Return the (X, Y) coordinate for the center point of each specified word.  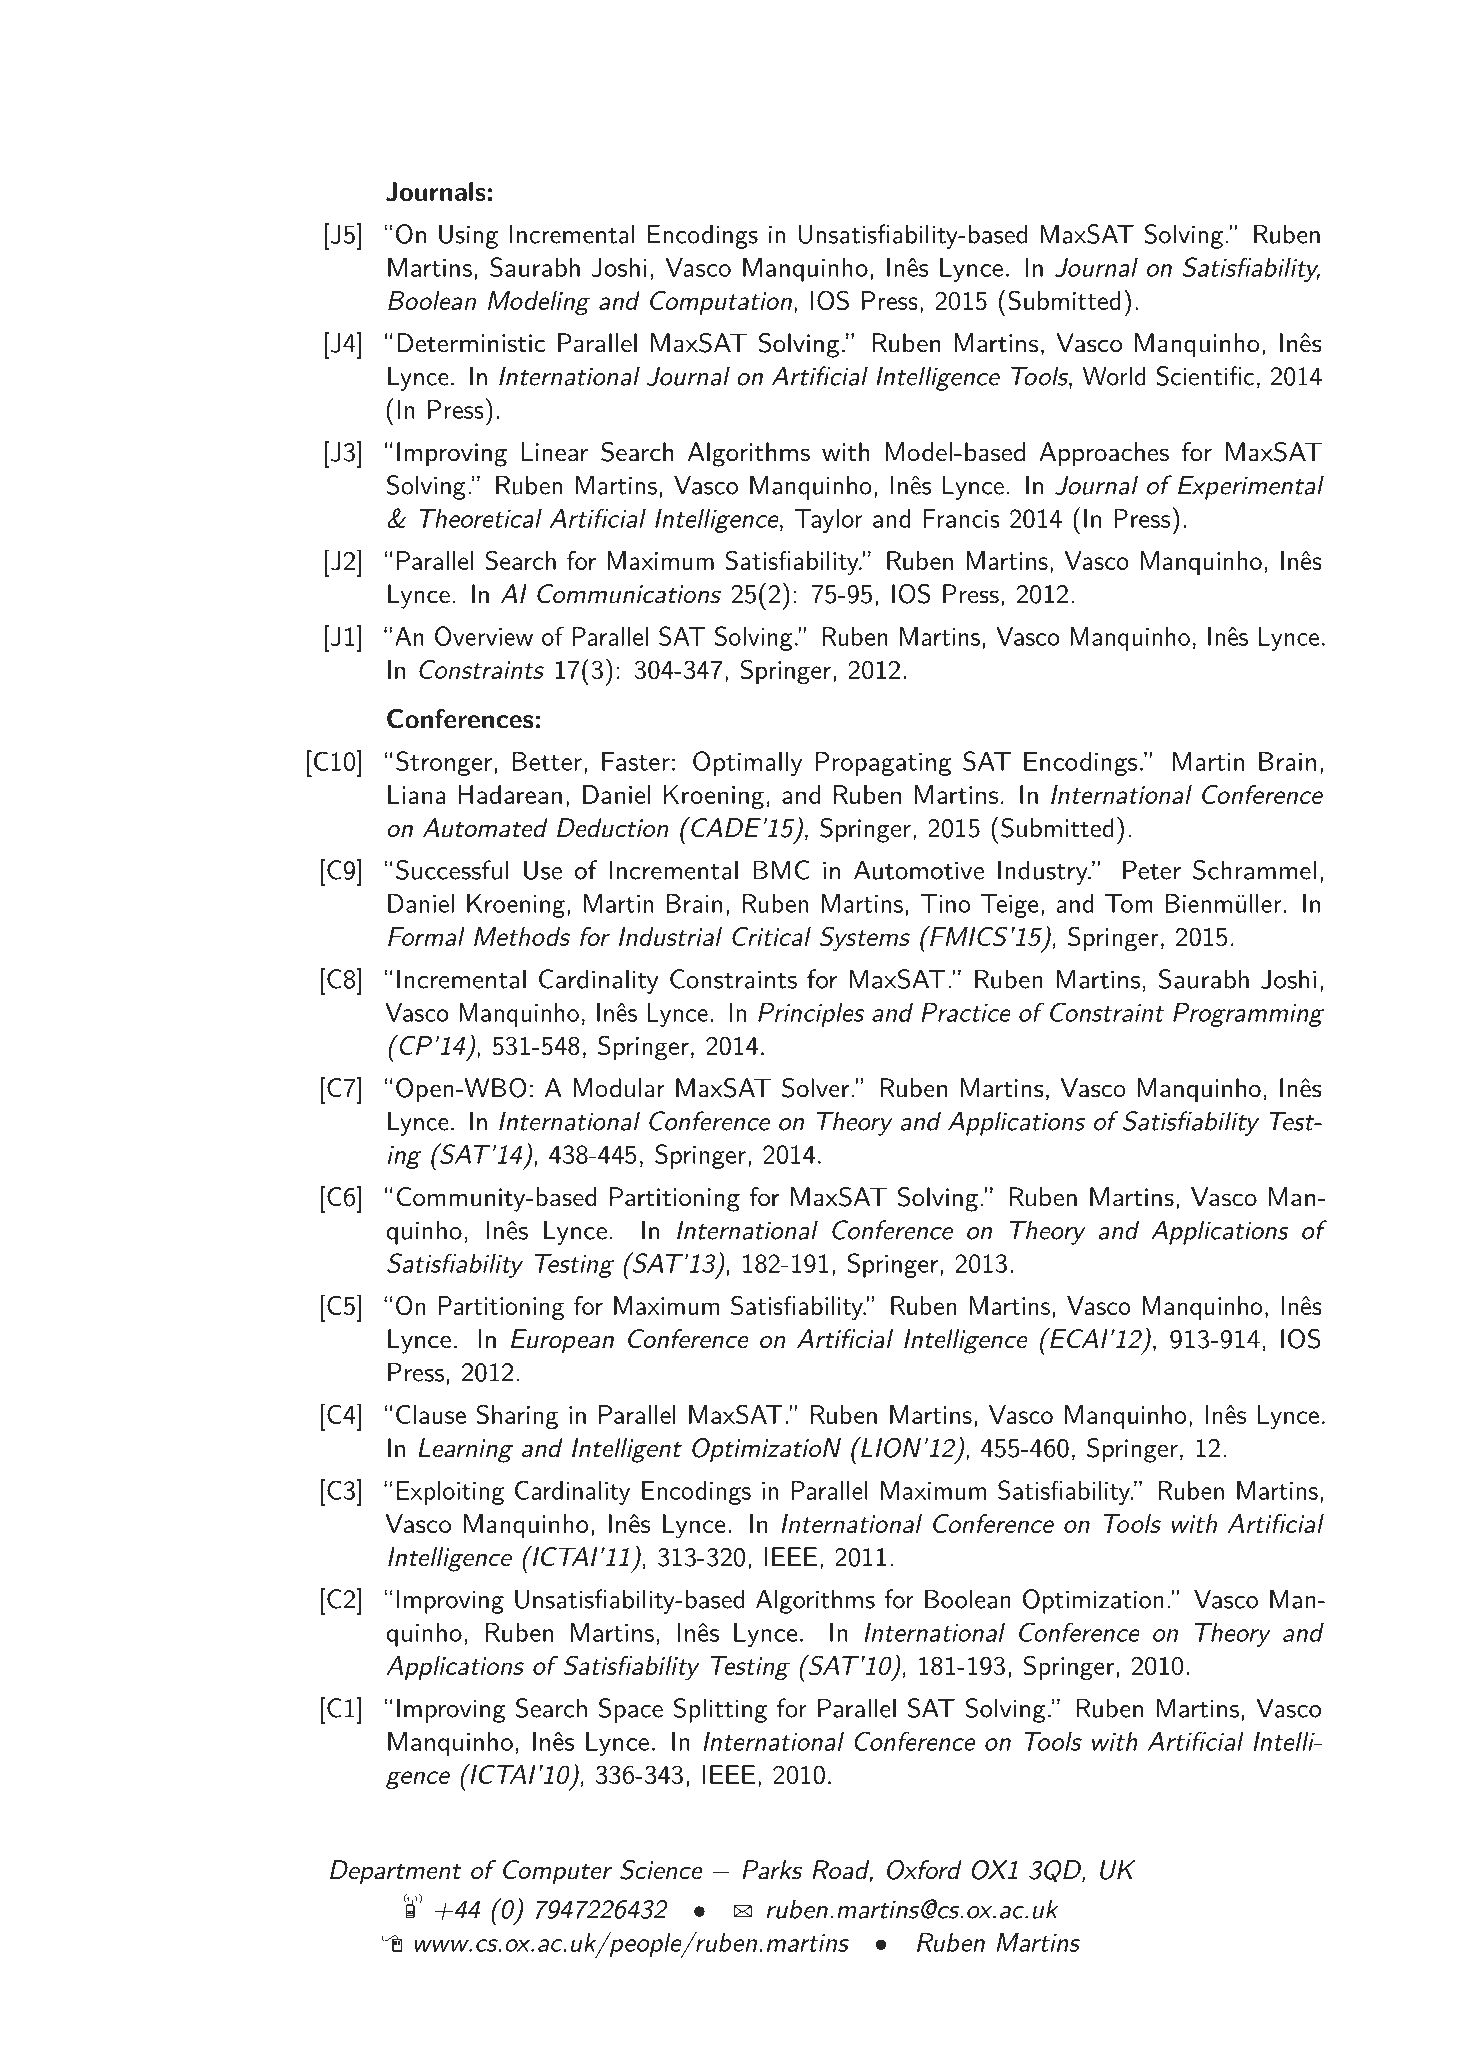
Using (468, 236)
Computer (557, 1872)
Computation (721, 303)
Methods (522, 936)
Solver (815, 1088)
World (1114, 376)
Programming (1248, 1015)
